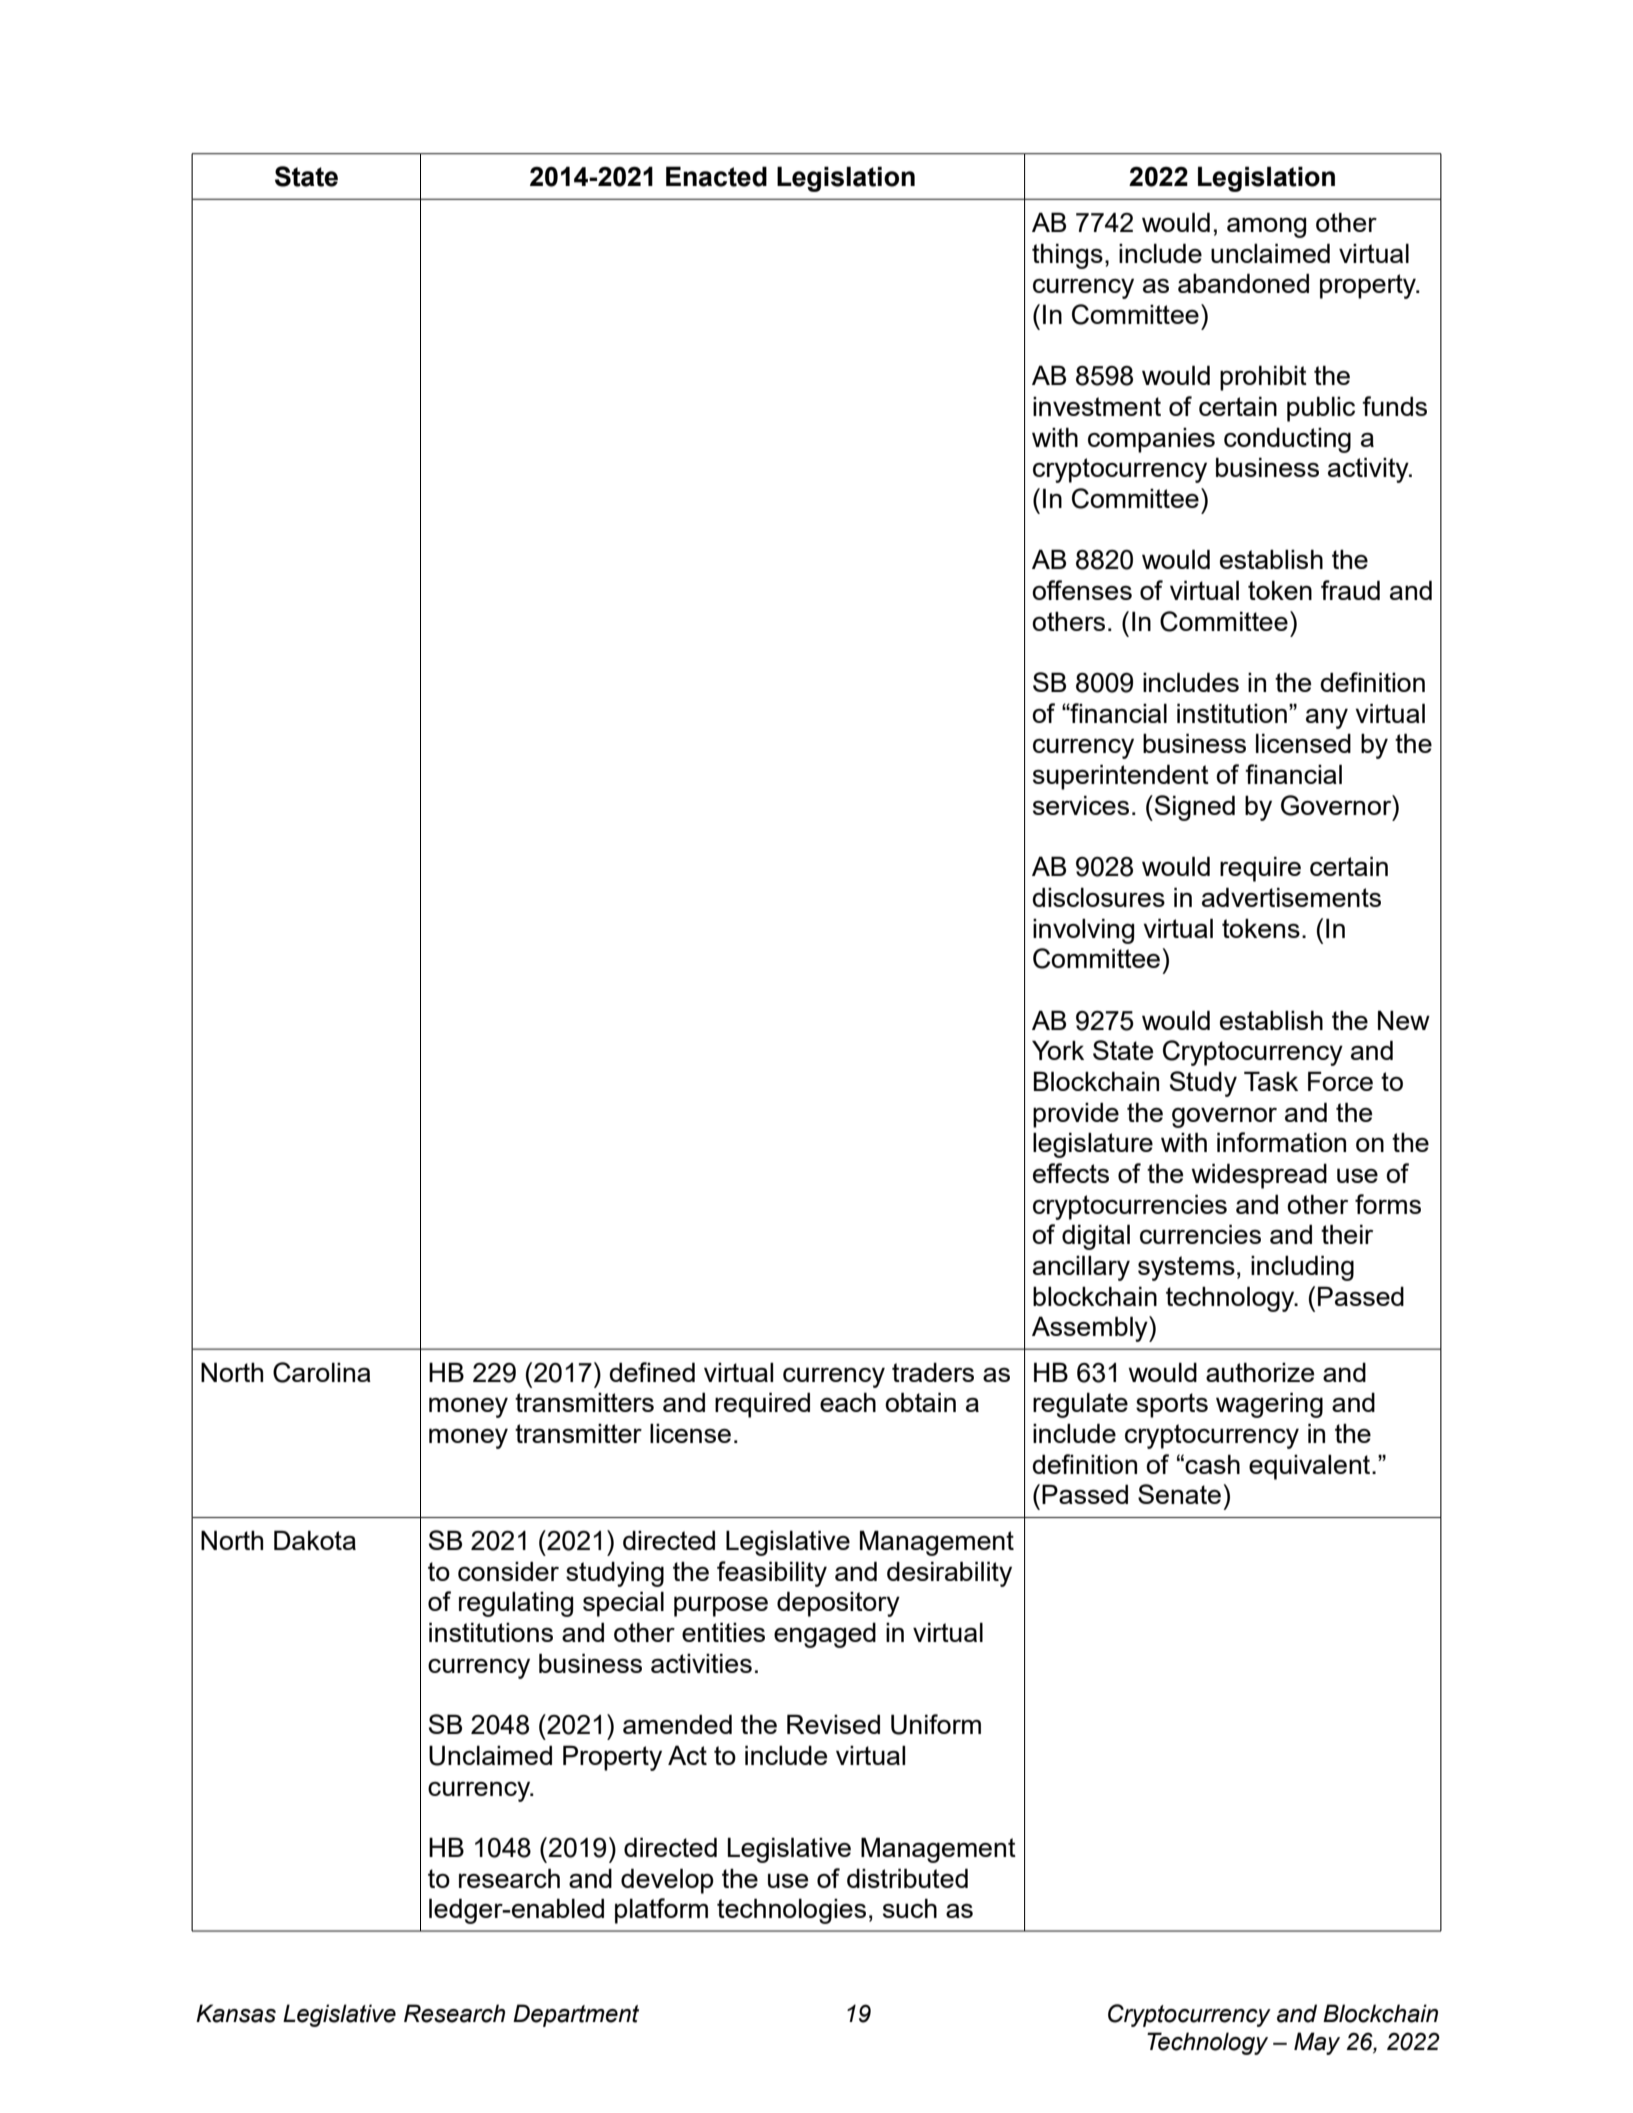 The width and height of the screenshot is (1633, 2113). I want to click on technologies, so click(791, 1911).
